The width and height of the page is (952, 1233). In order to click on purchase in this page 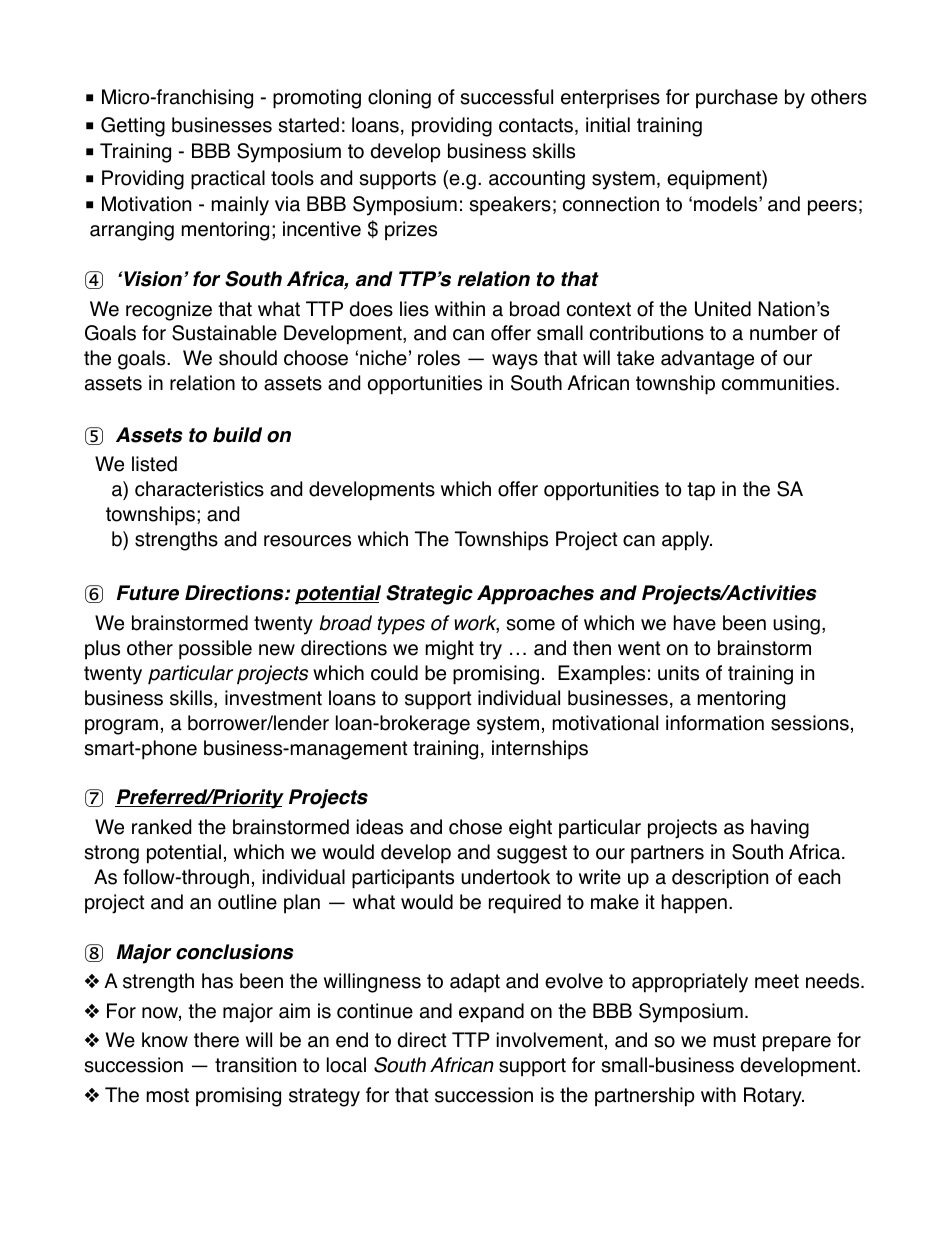, I will do `click(737, 99)`.
